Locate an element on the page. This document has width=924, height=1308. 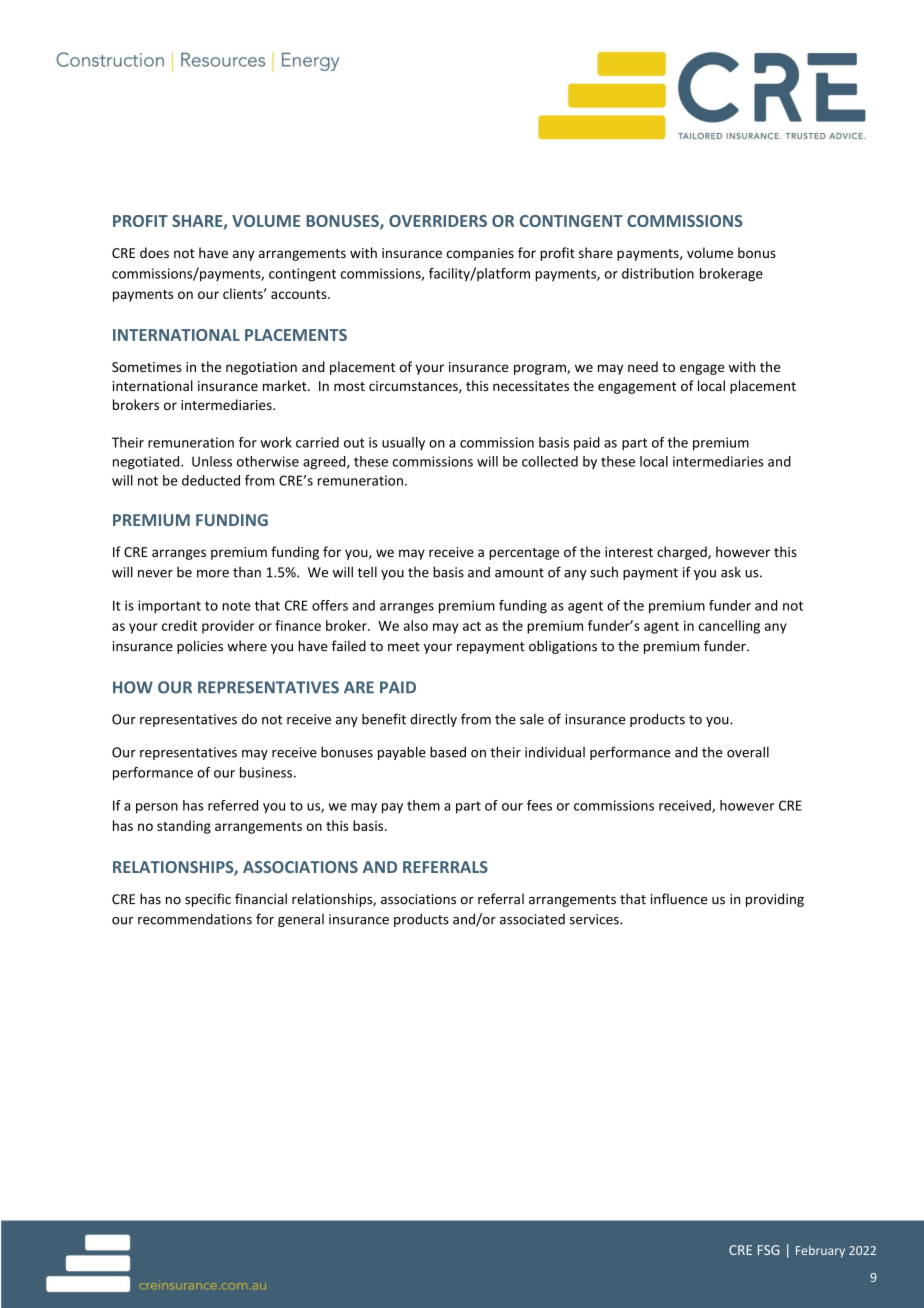
based is located at coordinates (448, 752).
